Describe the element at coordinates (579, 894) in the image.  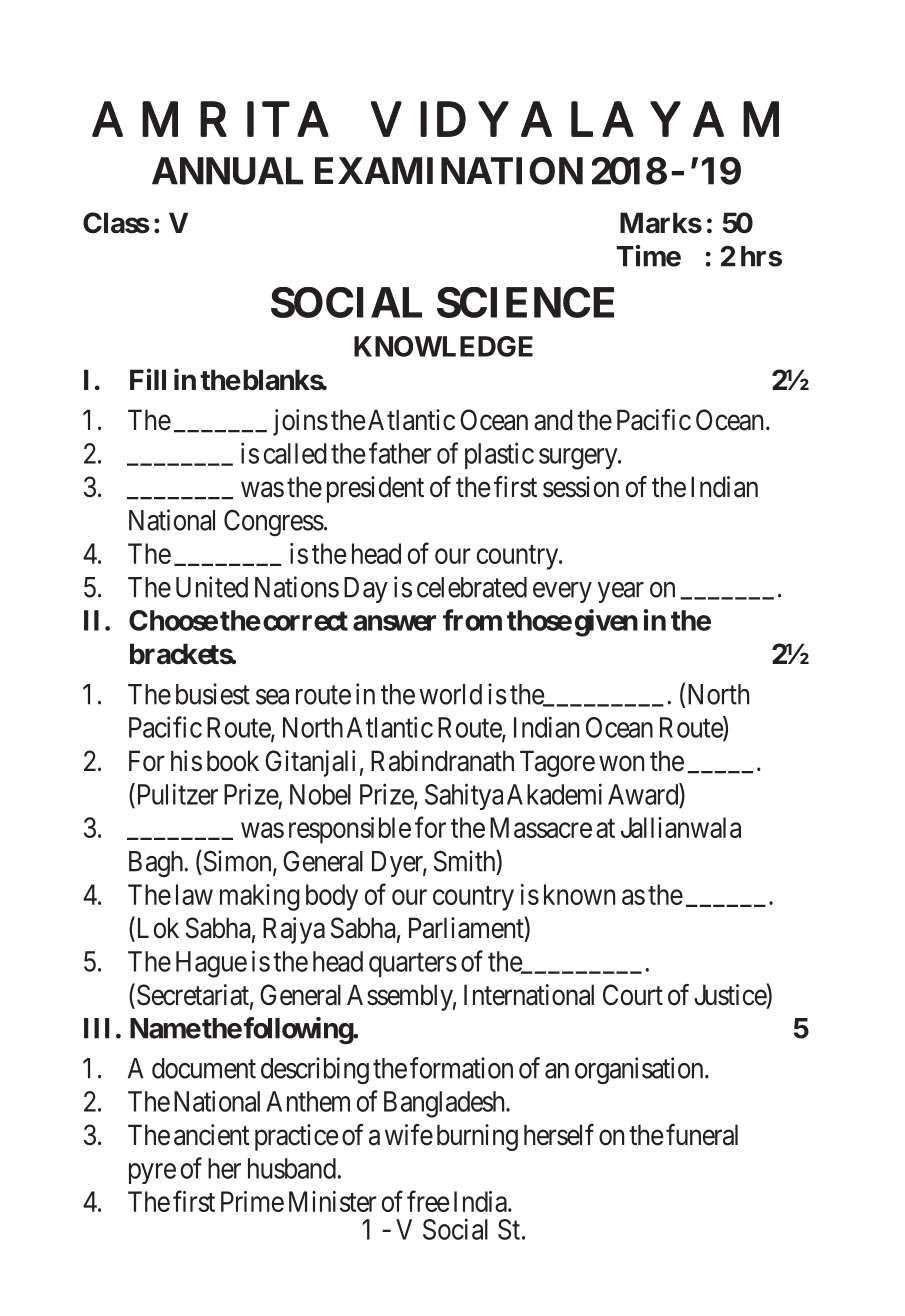
I see `known` at that location.
